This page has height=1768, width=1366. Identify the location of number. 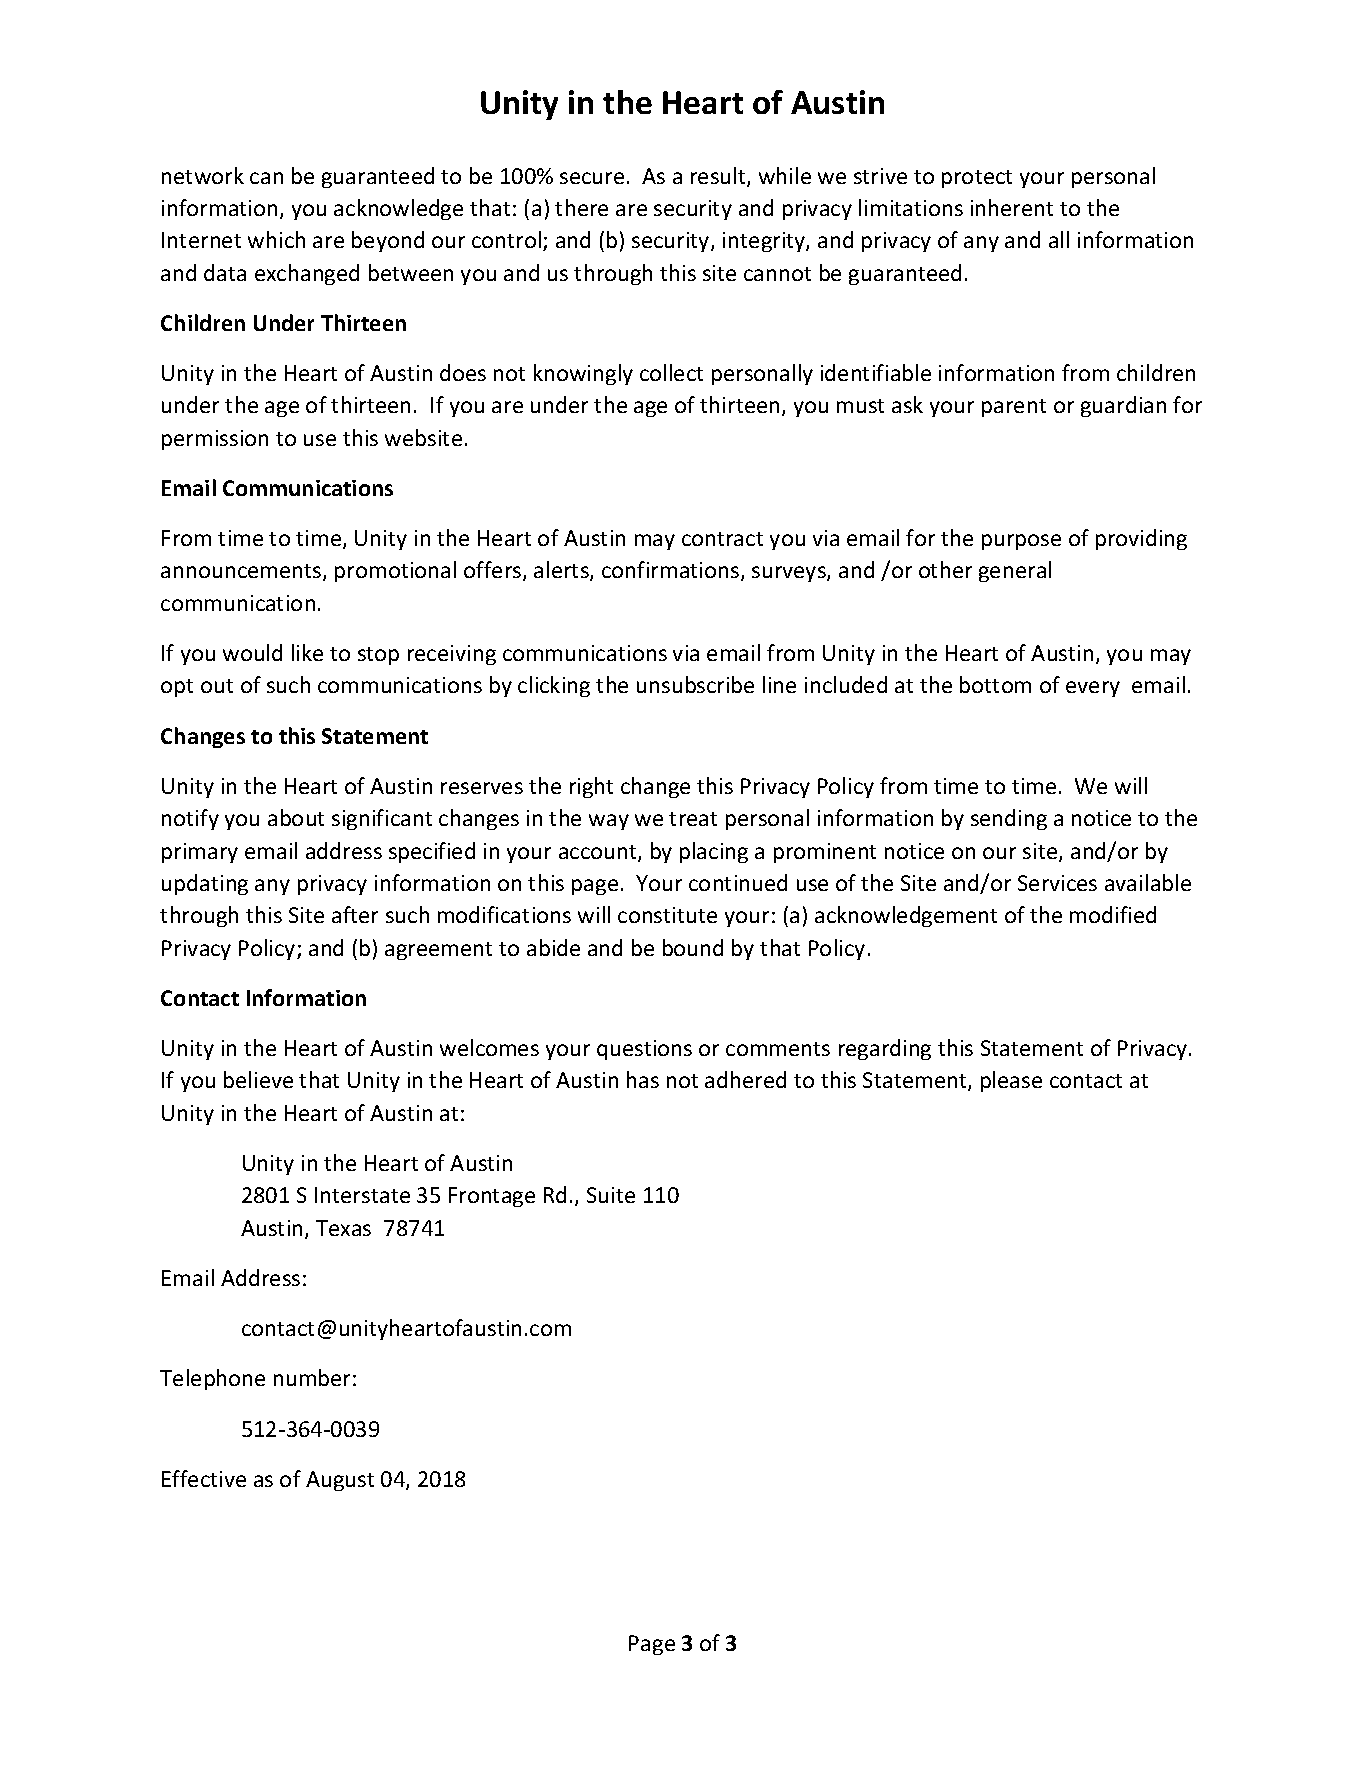
(312, 1377).
